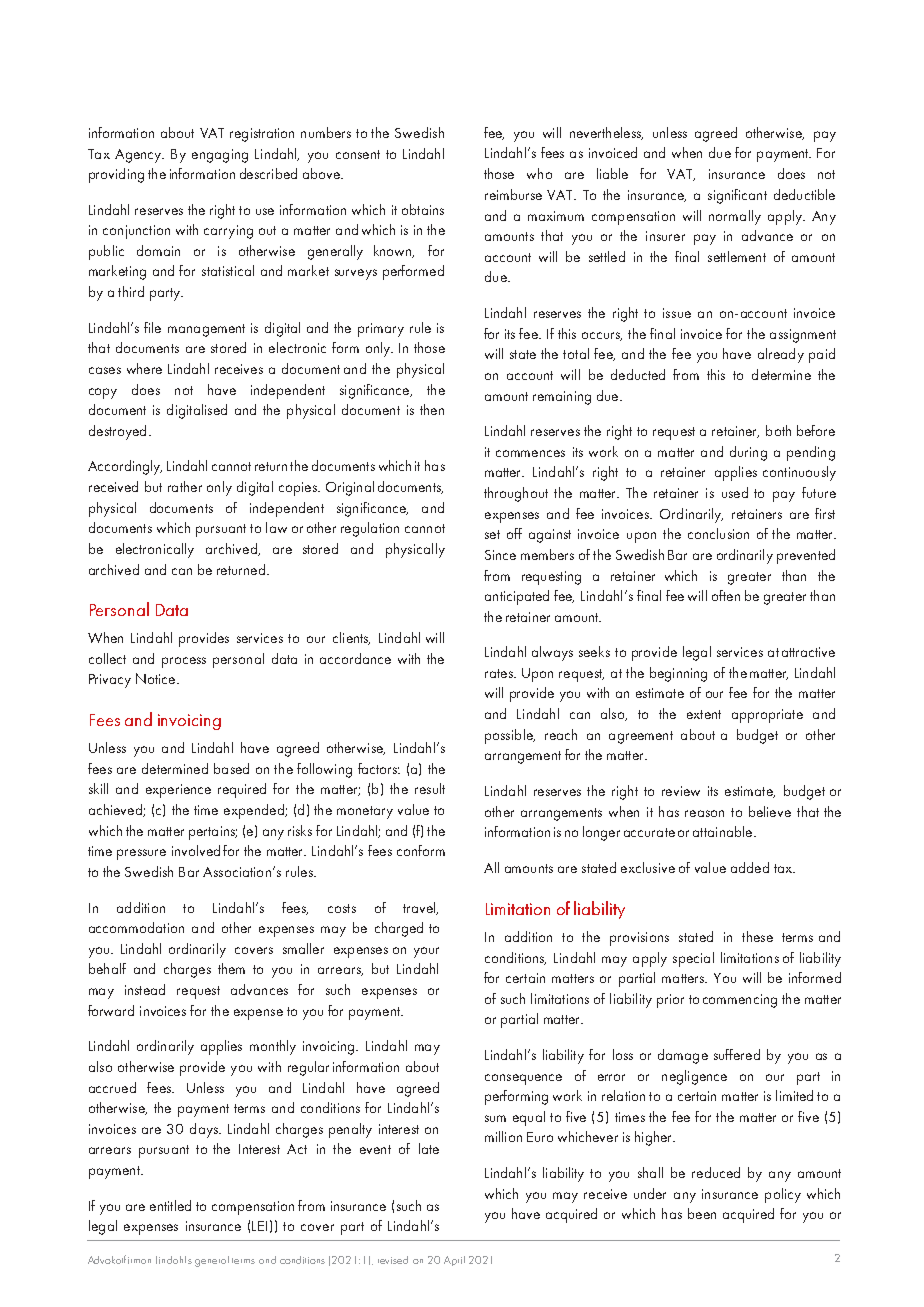 Image resolution: width=924 pixels, height=1307 pixels. What do you see at coordinates (737, 196) in the document?
I see `significant` at bounding box center [737, 196].
